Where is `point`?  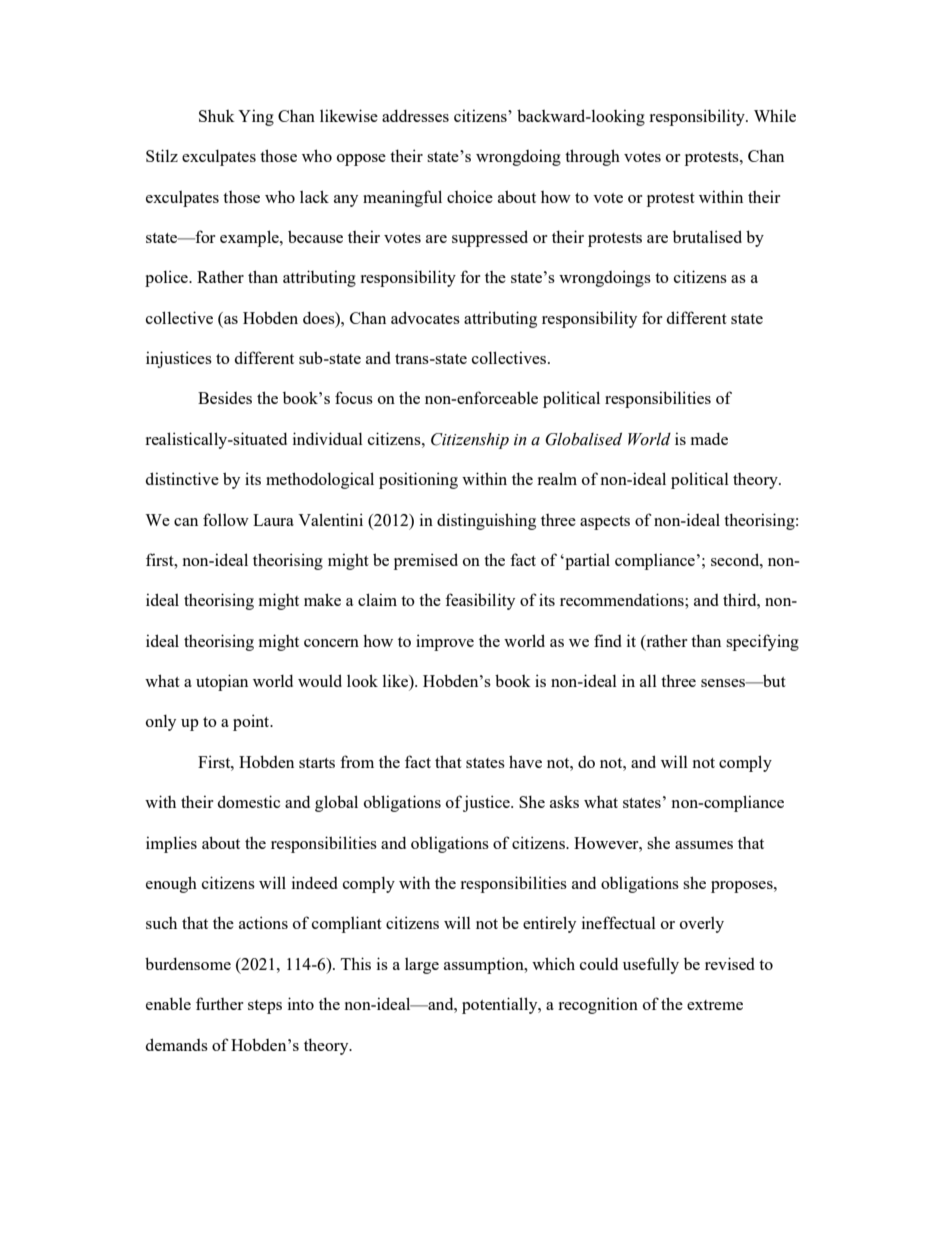
point is located at coordinates (252, 722).
